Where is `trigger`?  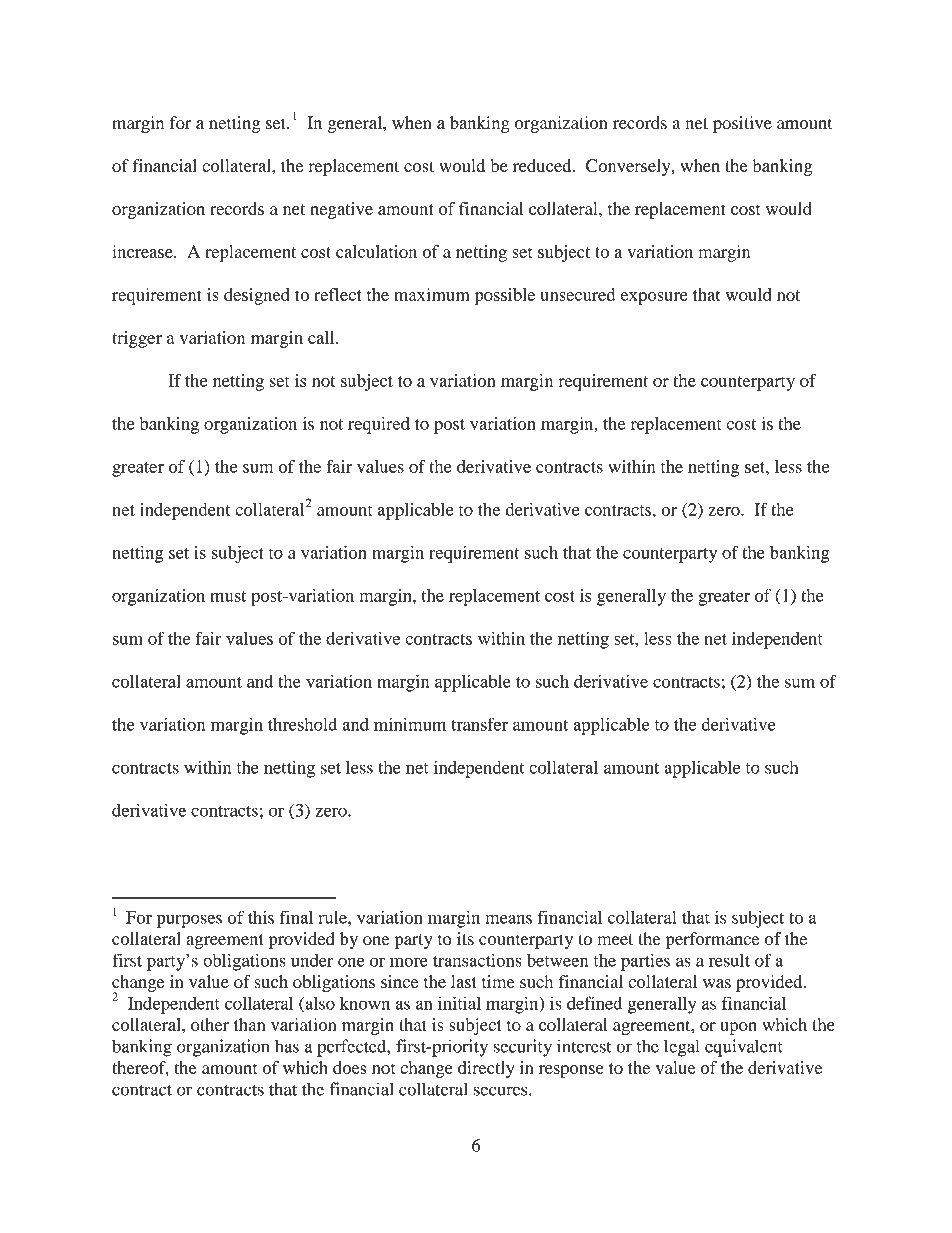
trigger is located at coordinates (137, 339).
